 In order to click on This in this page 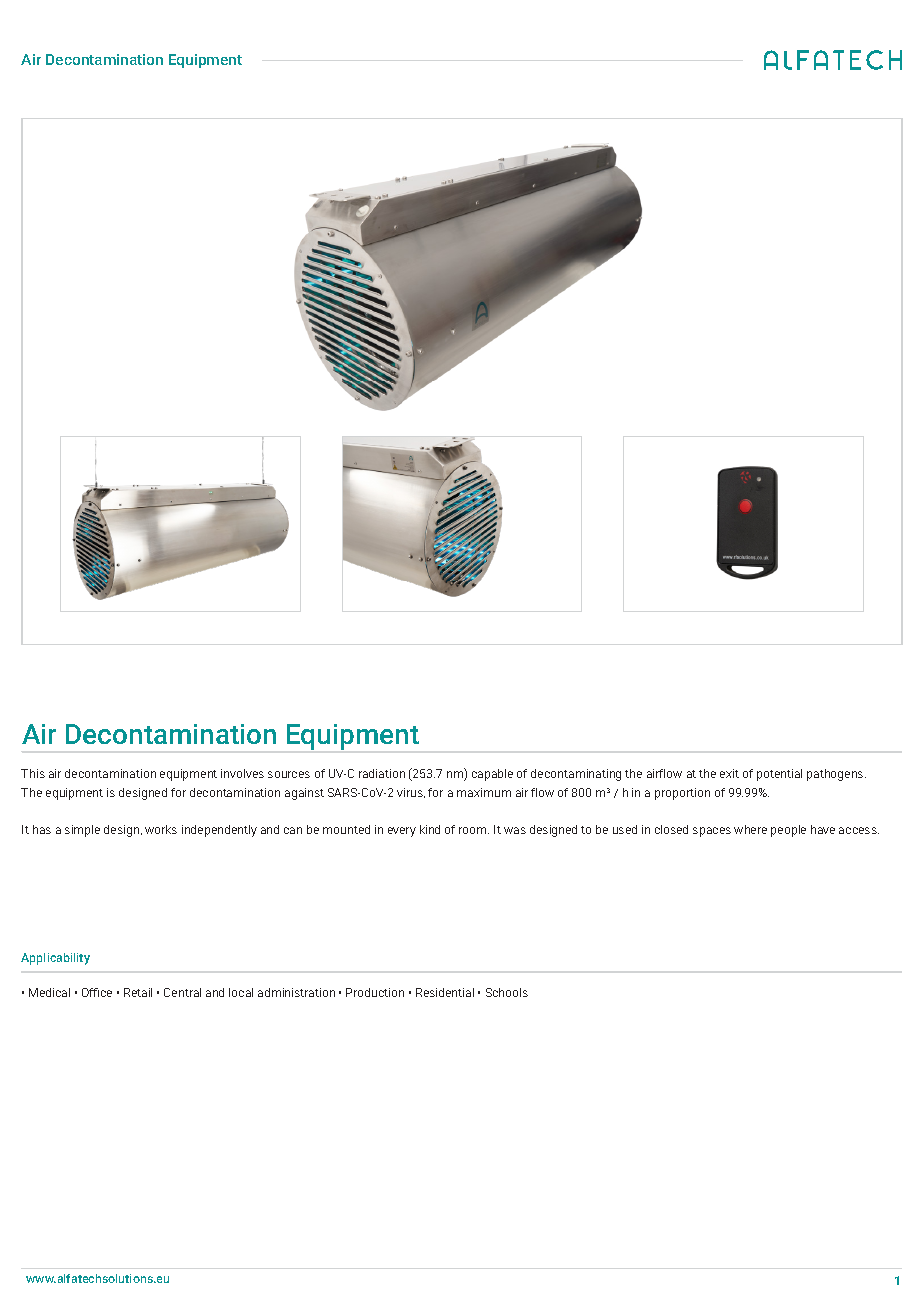, I will do `click(33, 773)`.
